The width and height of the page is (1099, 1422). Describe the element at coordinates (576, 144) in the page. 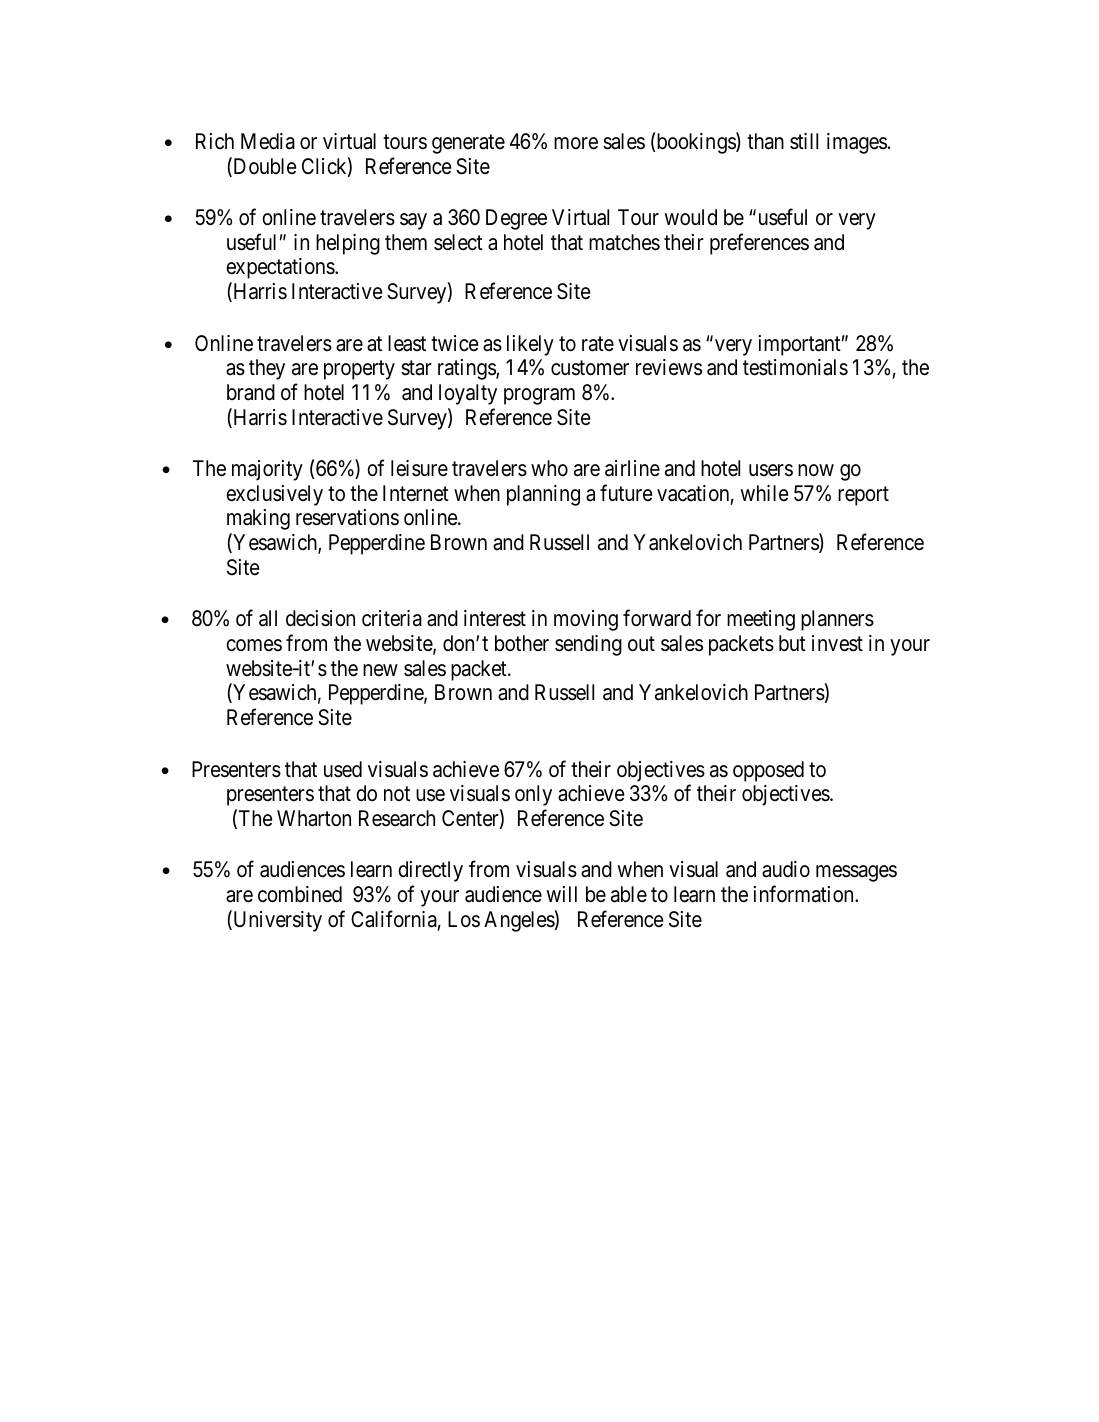

I see `more` at that location.
